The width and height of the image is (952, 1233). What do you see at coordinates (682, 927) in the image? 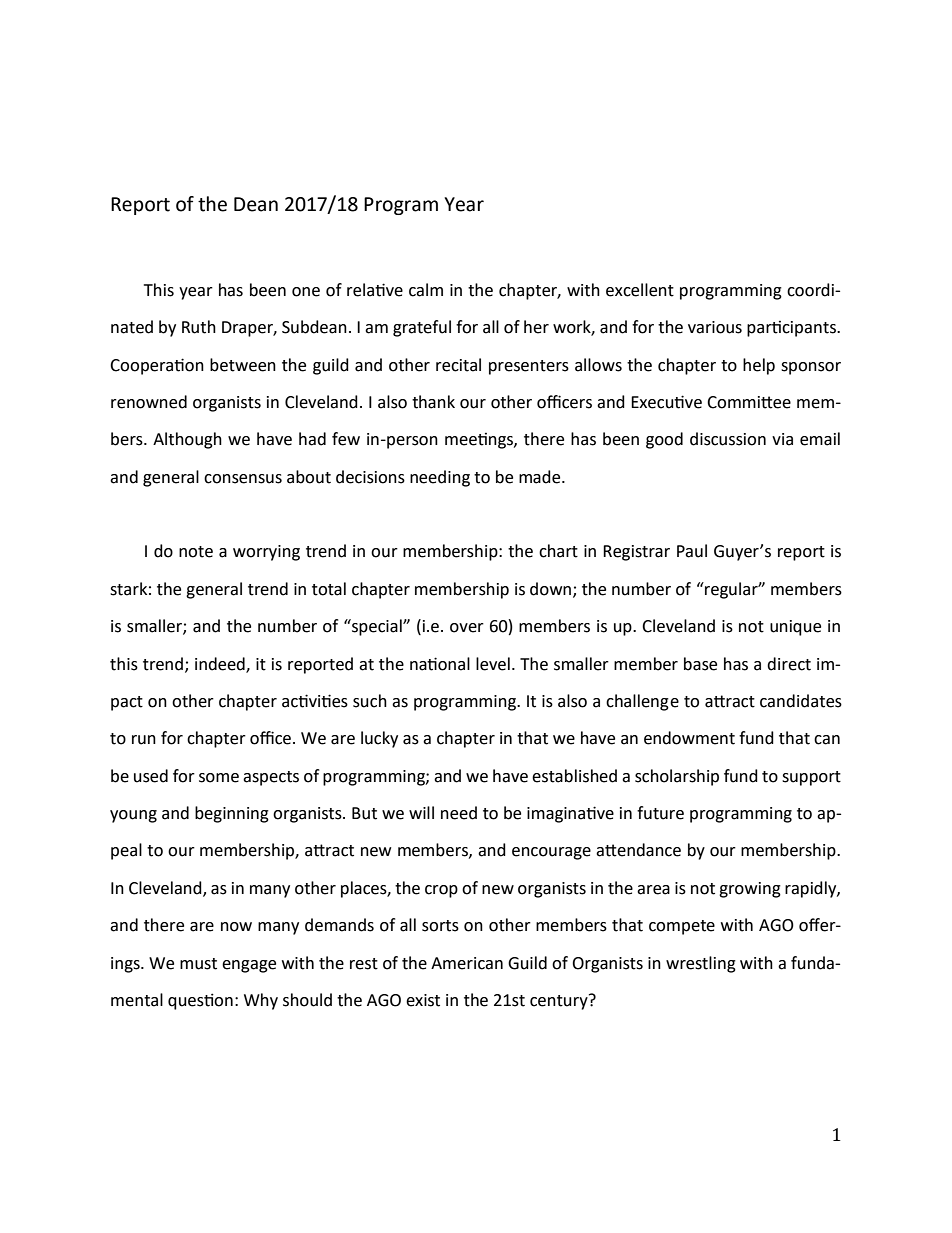
I see `compete` at bounding box center [682, 927].
